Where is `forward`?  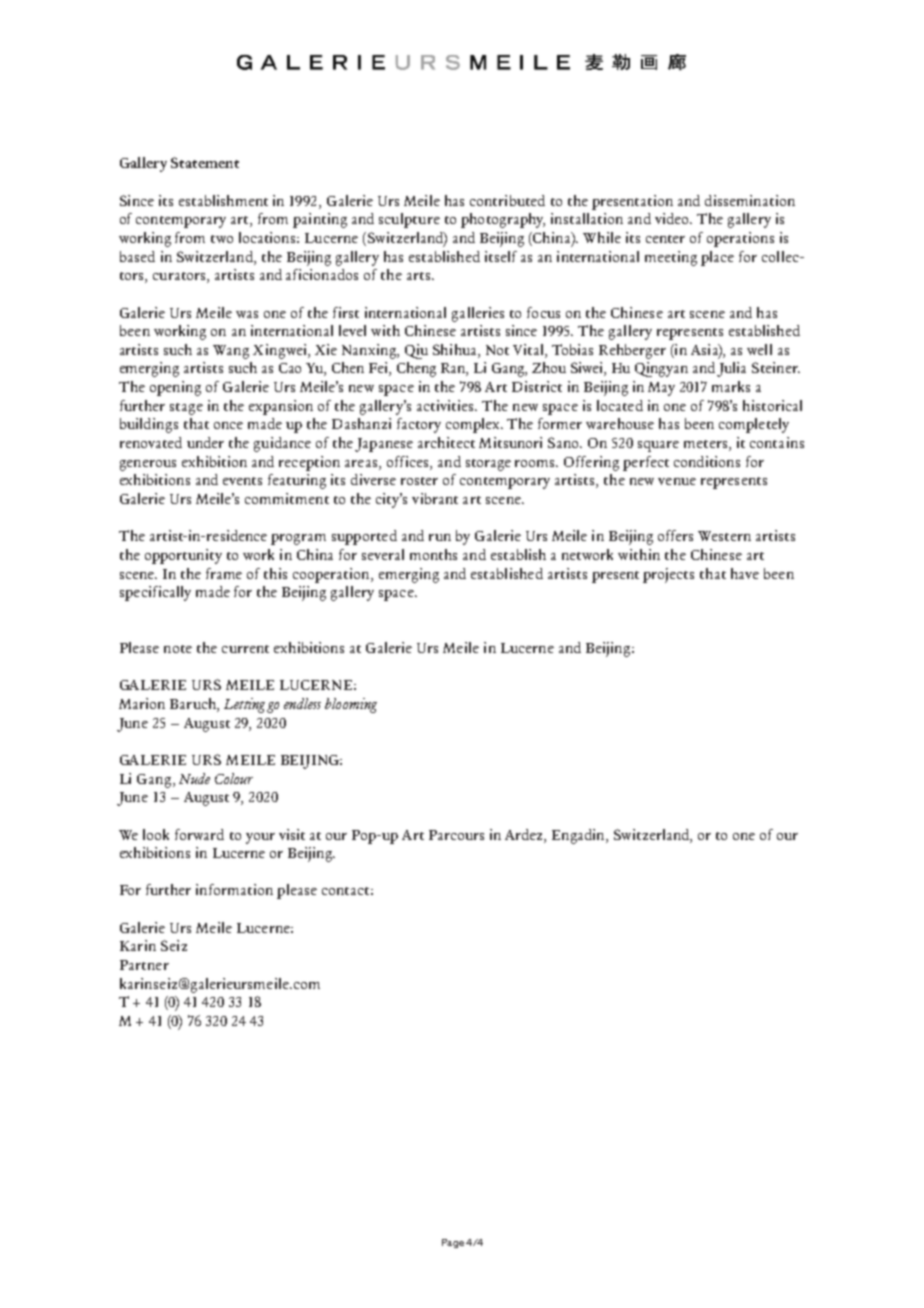
forward is located at coordinates (199, 834).
